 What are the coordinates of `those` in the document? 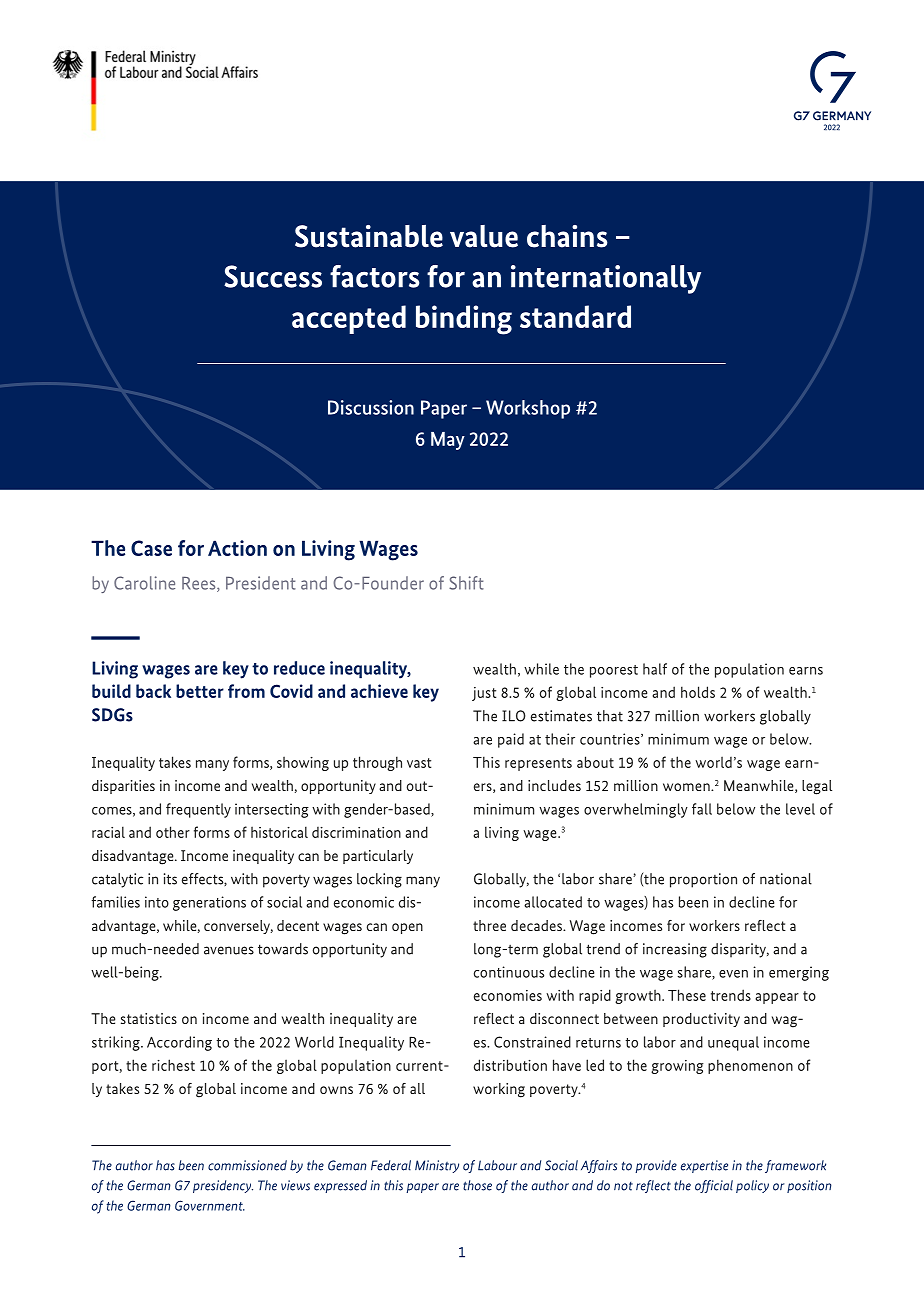 It's located at (477, 1185).
